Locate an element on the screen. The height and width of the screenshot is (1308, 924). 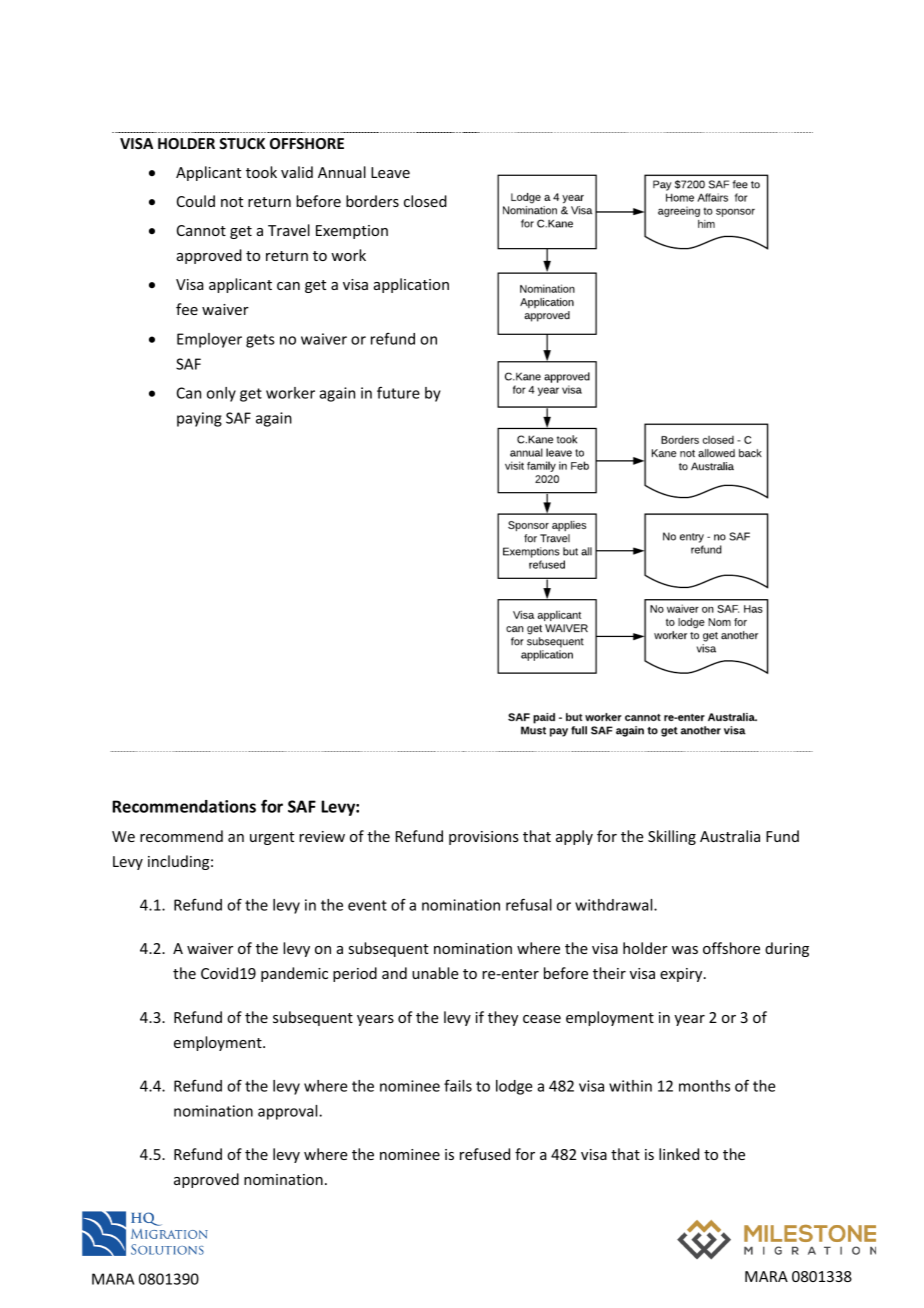
approval is located at coordinates (289, 1112).
